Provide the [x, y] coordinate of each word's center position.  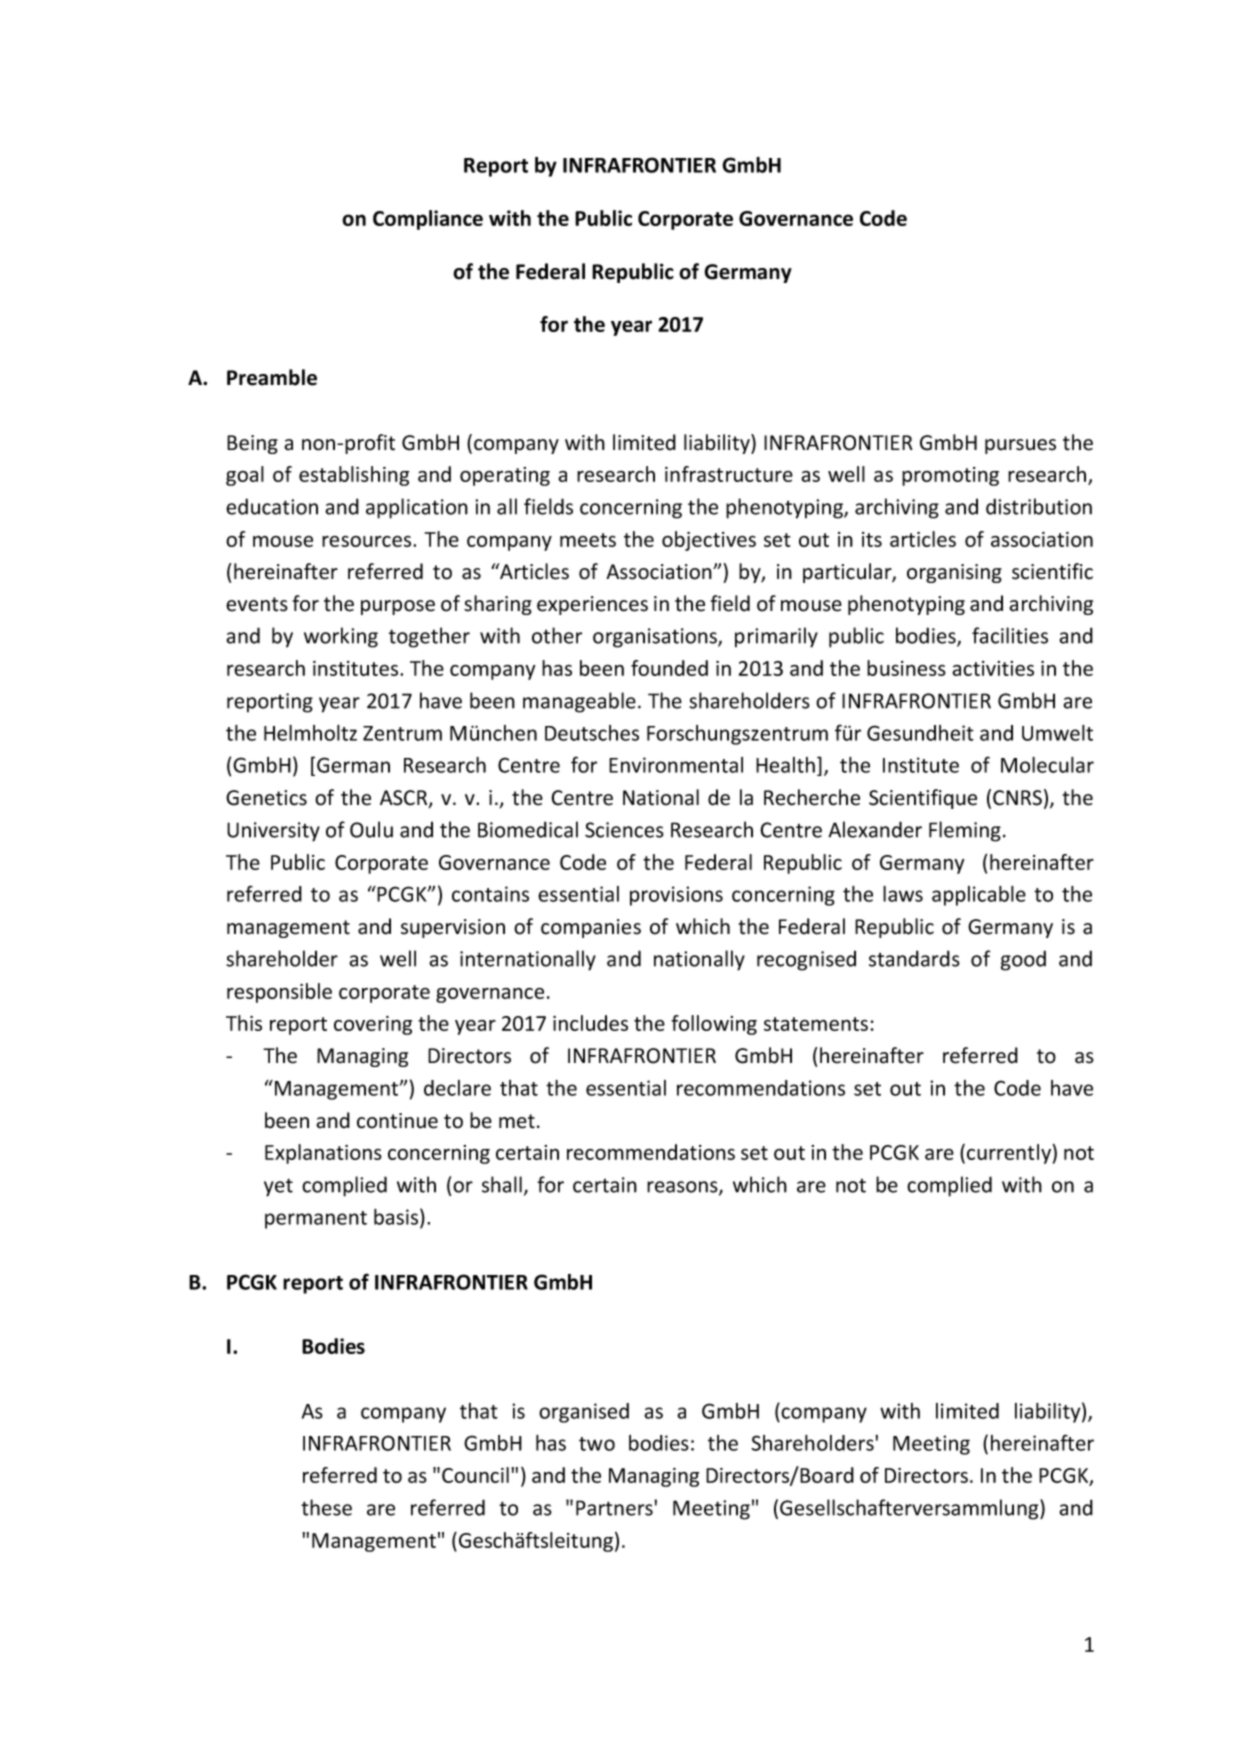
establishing [354, 476]
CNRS [1017, 798]
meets [588, 540]
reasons [683, 1188]
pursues [1020, 446]
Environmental [676, 765]
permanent [316, 1220]
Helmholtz [310, 733]
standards [914, 958]
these [326, 1507]
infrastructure [729, 474]
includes [590, 1023]
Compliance [428, 220]
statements [816, 1024]
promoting [950, 476]
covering [373, 1025]
